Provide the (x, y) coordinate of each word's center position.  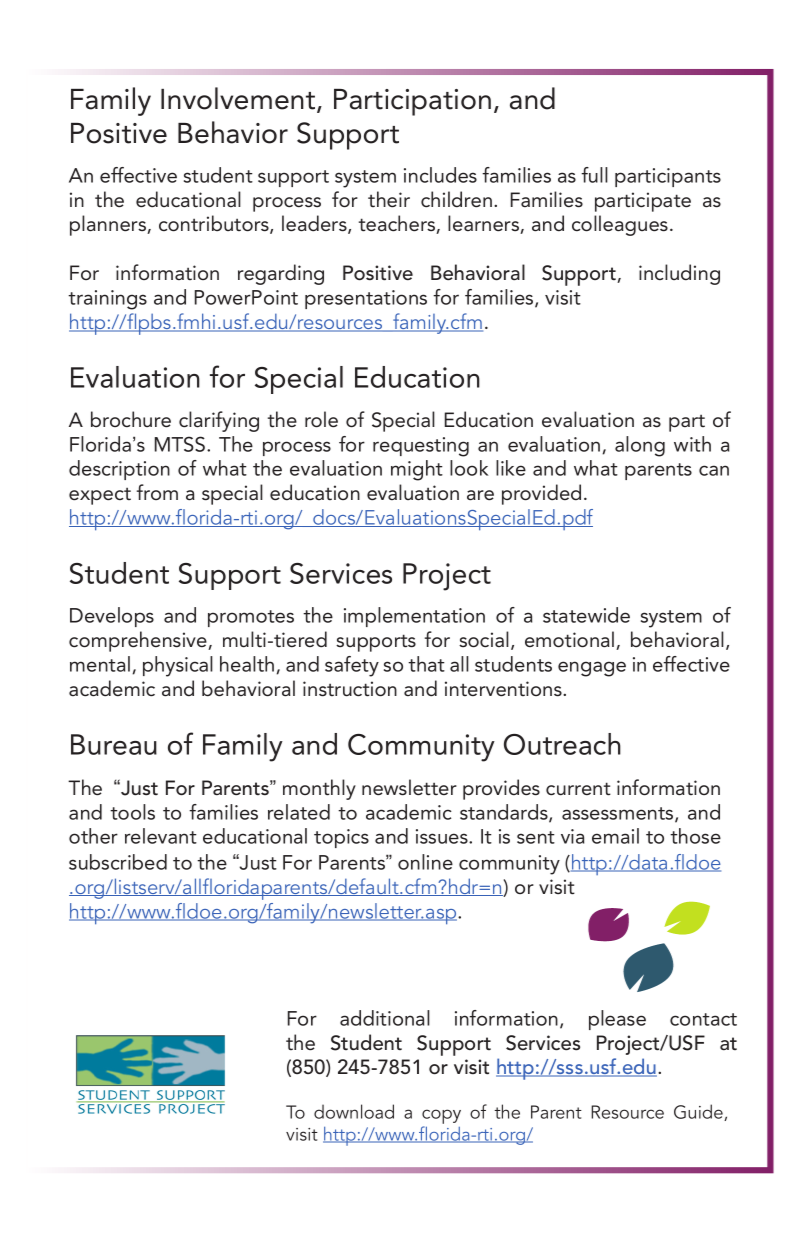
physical (178, 666)
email (615, 836)
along (640, 446)
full (594, 175)
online (425, 862)
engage (592, 669)
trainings (107, 300)
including (679, 274)
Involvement (239, 99)
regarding (281, 274)
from (157, 492)
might (417, 470)
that (426, 664)
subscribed (118, 862)
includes (440, 175)
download (354, 1111)
